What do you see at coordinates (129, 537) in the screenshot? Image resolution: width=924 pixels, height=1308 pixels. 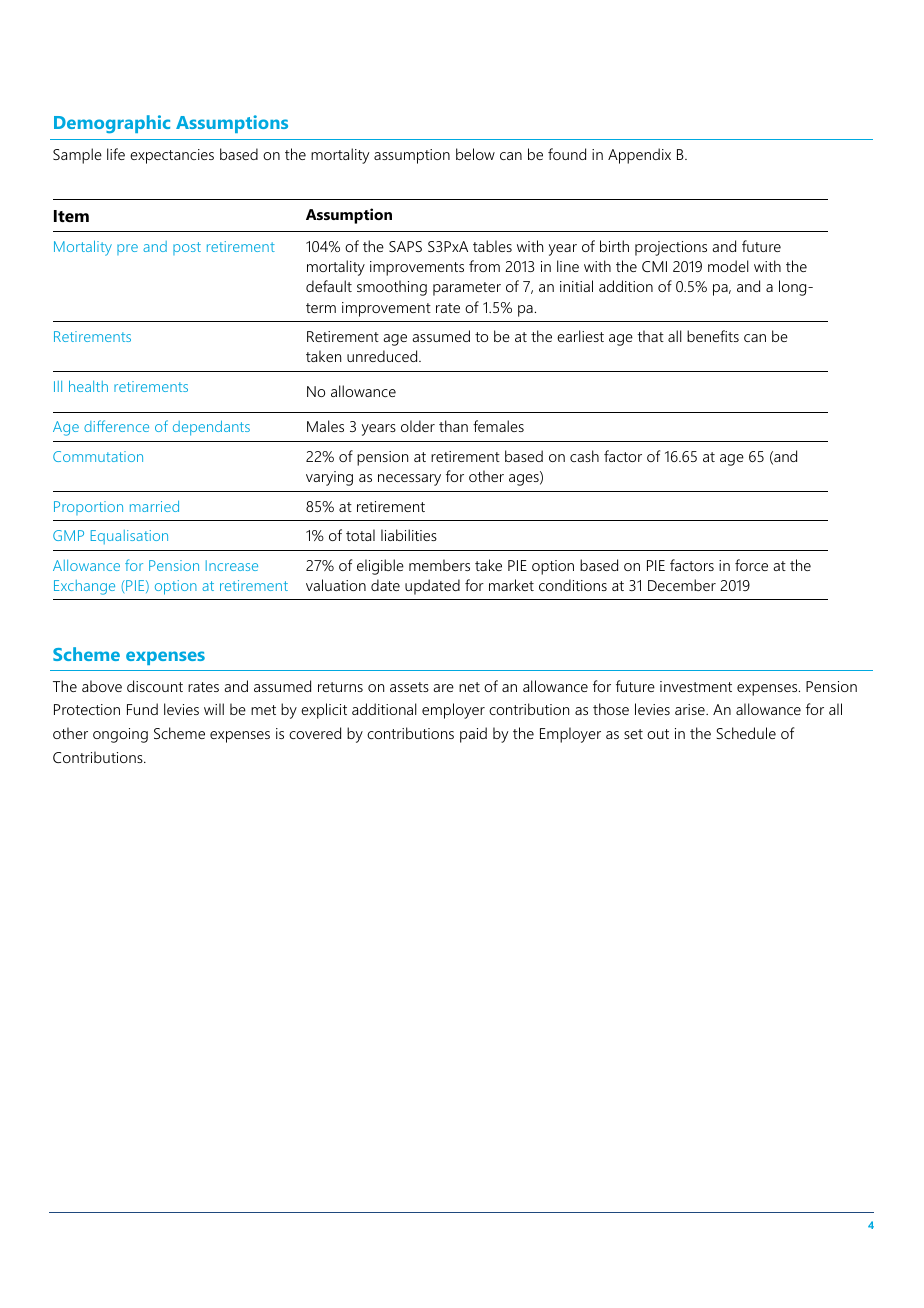 I see `Equalisation` at bounding box center [129, 537].
